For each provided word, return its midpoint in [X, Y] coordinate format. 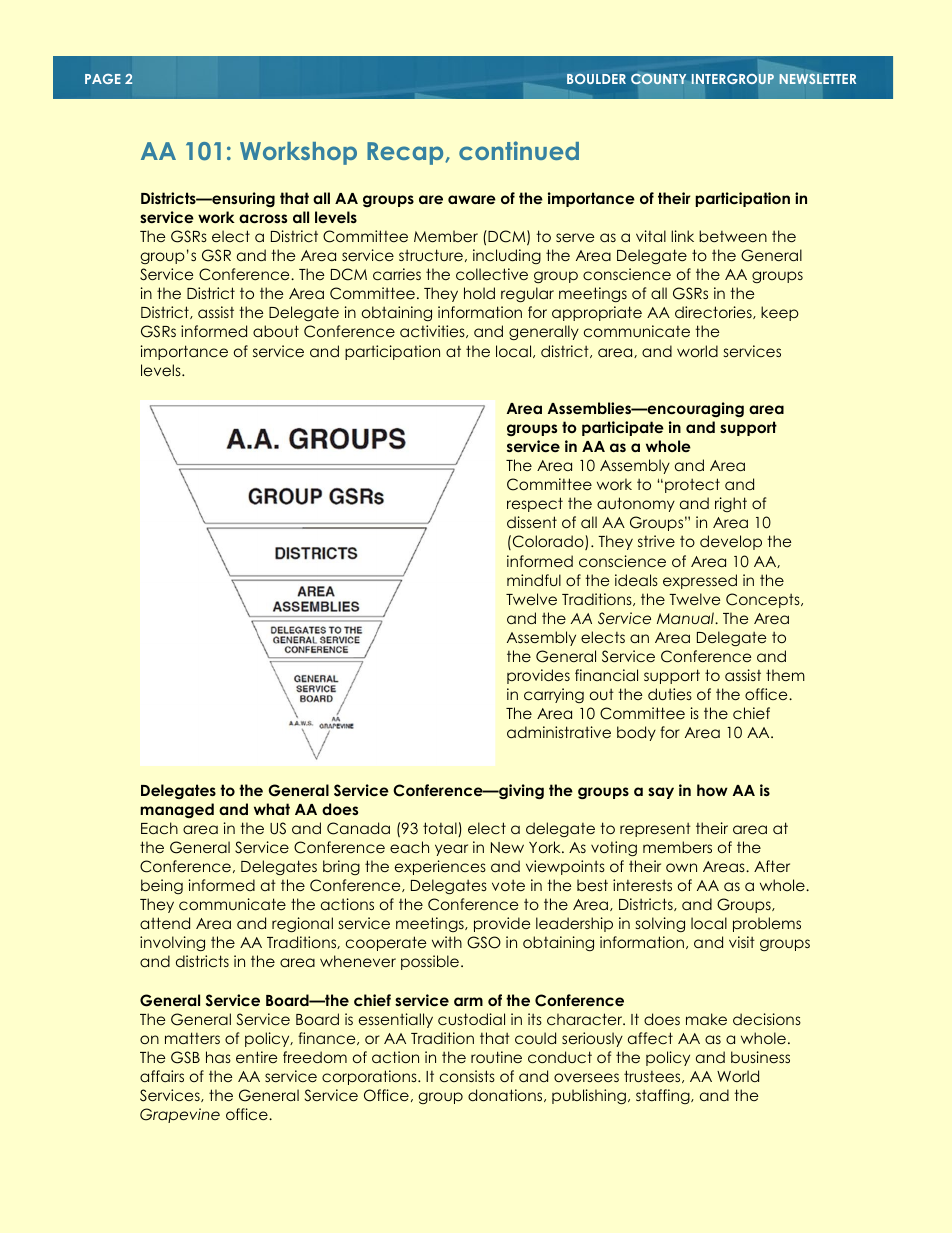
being [162, 886]
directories [714, 312]
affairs [162, 1076]
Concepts [764, 600]
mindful [534, 580]
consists [467, 1076]
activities [433, 331]
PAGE [103, 79]
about [276, 331]
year [451, 850]
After [772, 866]
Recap [406, 153]
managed [177, 810]
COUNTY [658, 79]
